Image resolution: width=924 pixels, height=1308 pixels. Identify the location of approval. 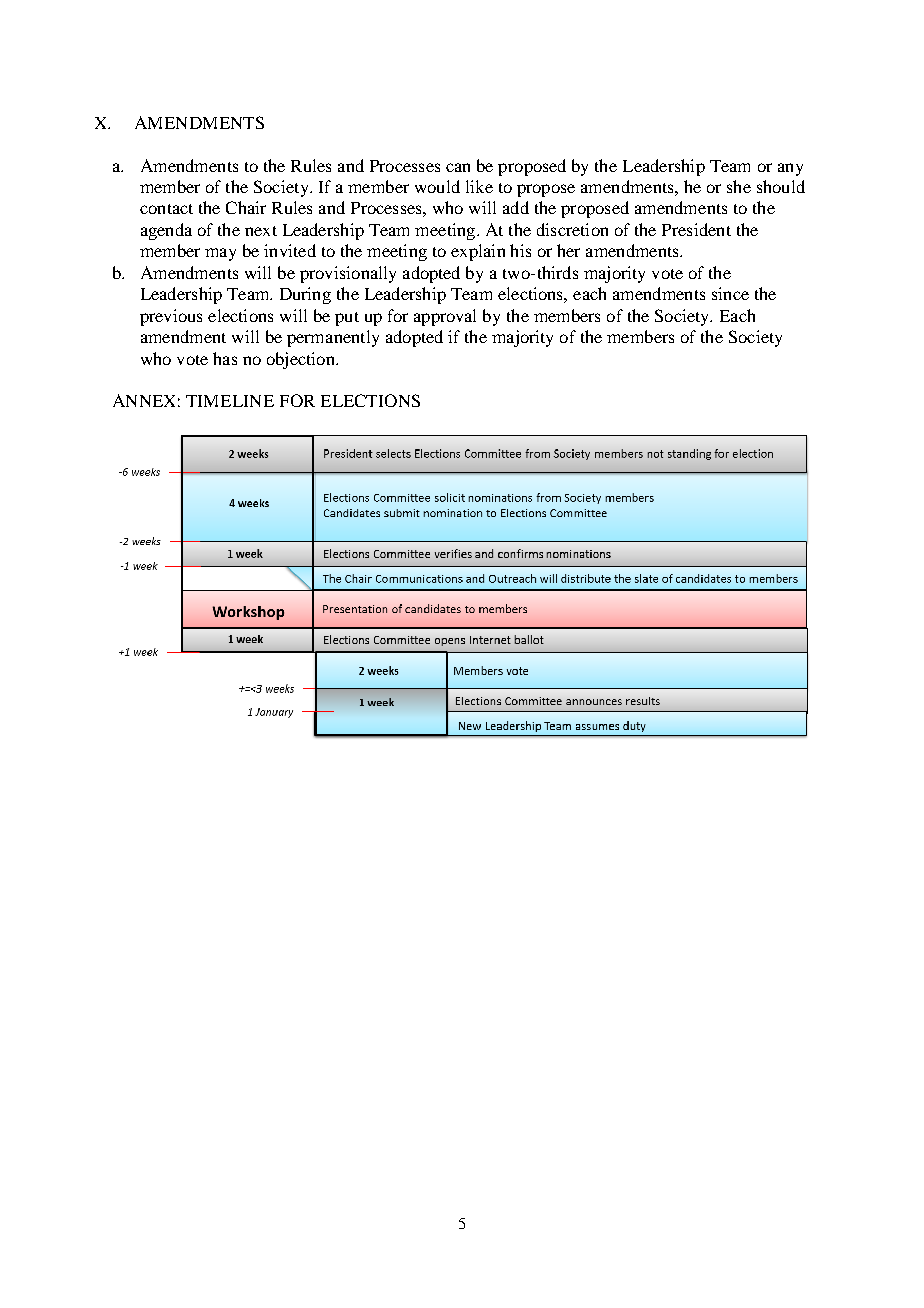
(445, 317).
